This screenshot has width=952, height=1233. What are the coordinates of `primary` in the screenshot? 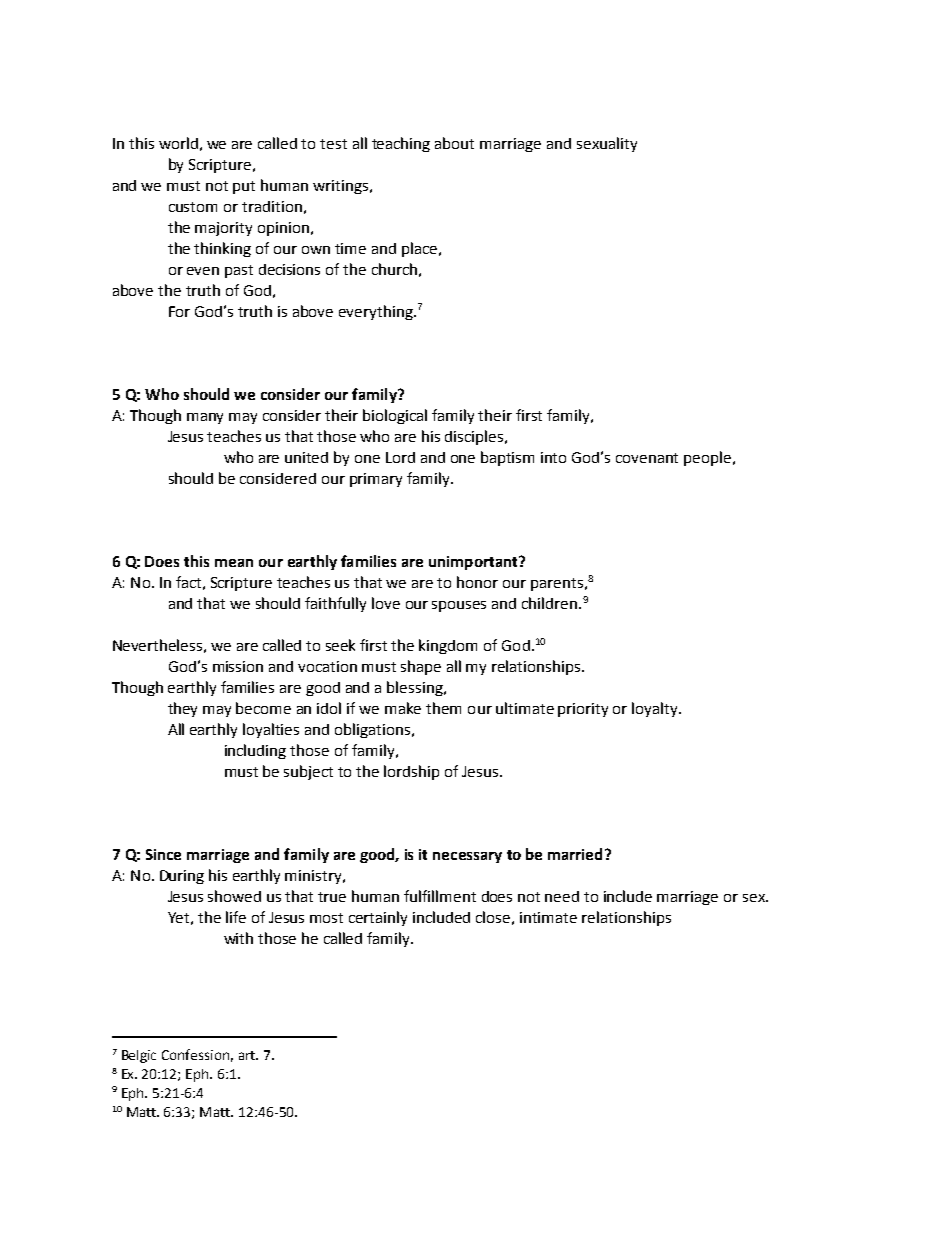 It's located at (376, 480).
